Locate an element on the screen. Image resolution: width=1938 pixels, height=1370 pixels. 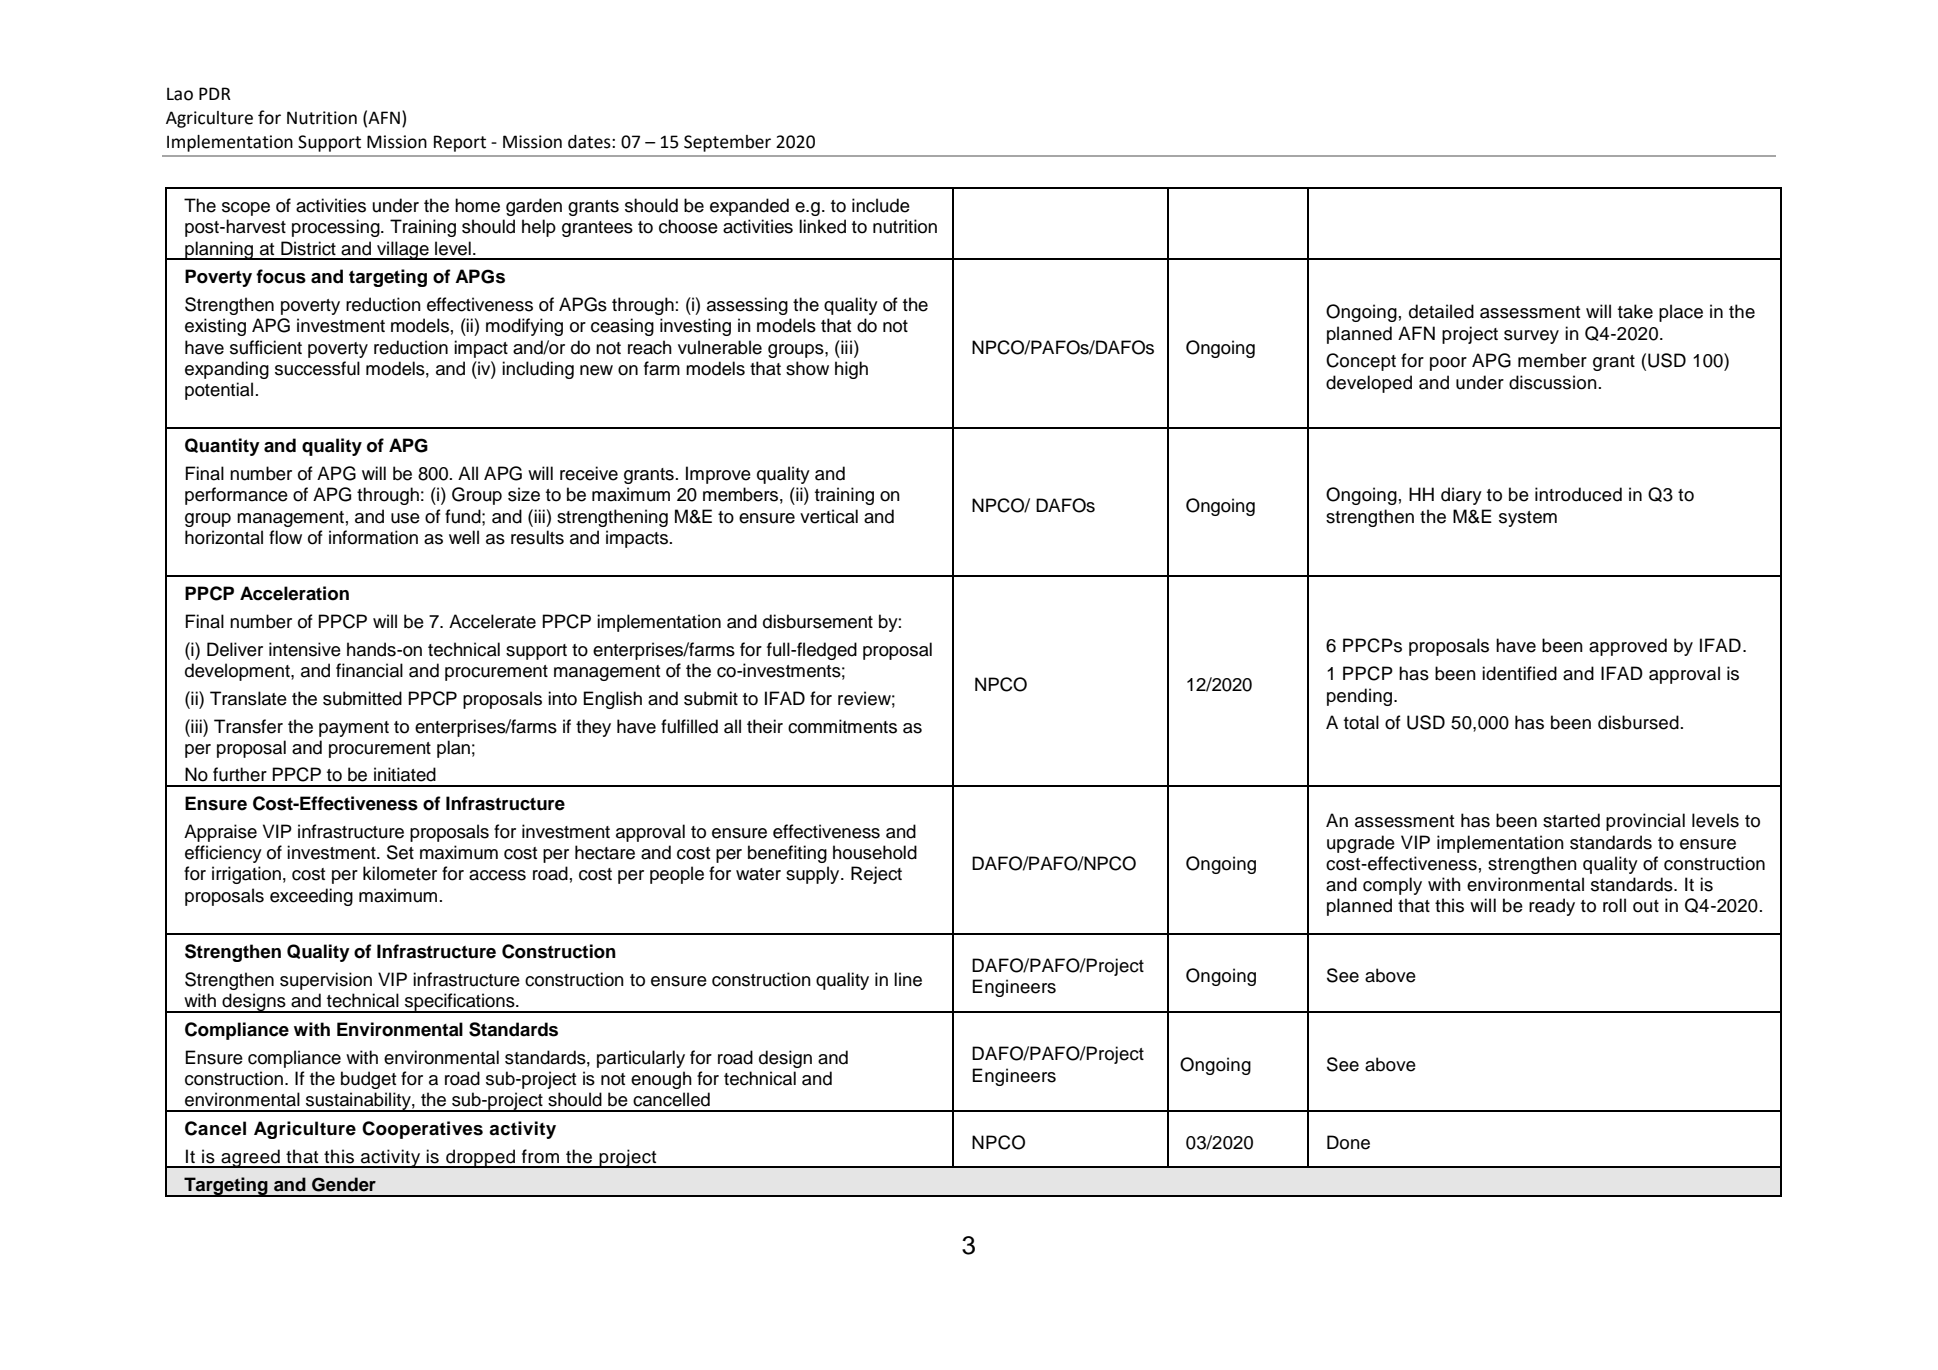
payment is located at coordinates (354, 729).
